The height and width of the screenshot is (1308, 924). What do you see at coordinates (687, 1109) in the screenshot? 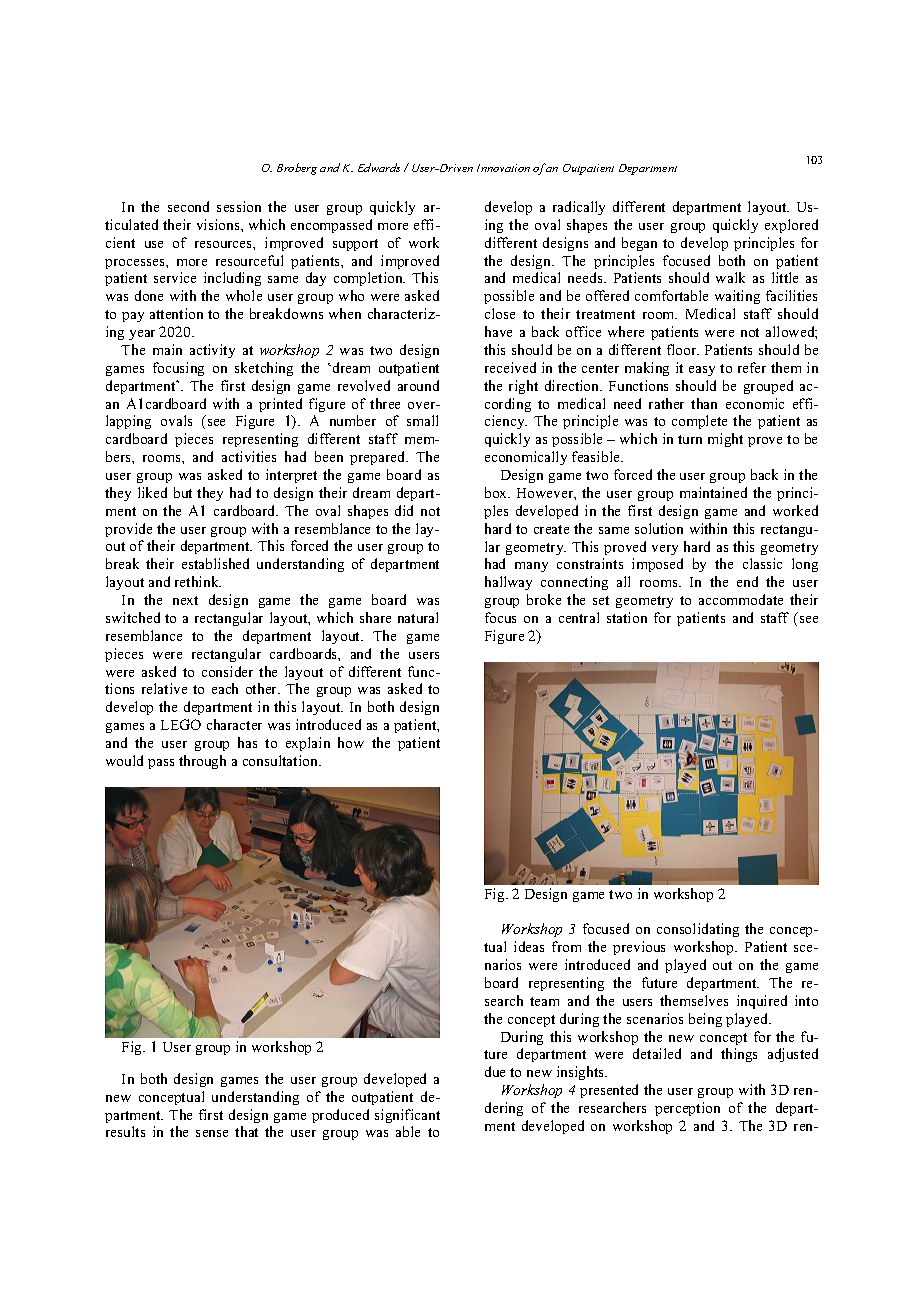
I see `perception` at bounding box center [687, 1109].
